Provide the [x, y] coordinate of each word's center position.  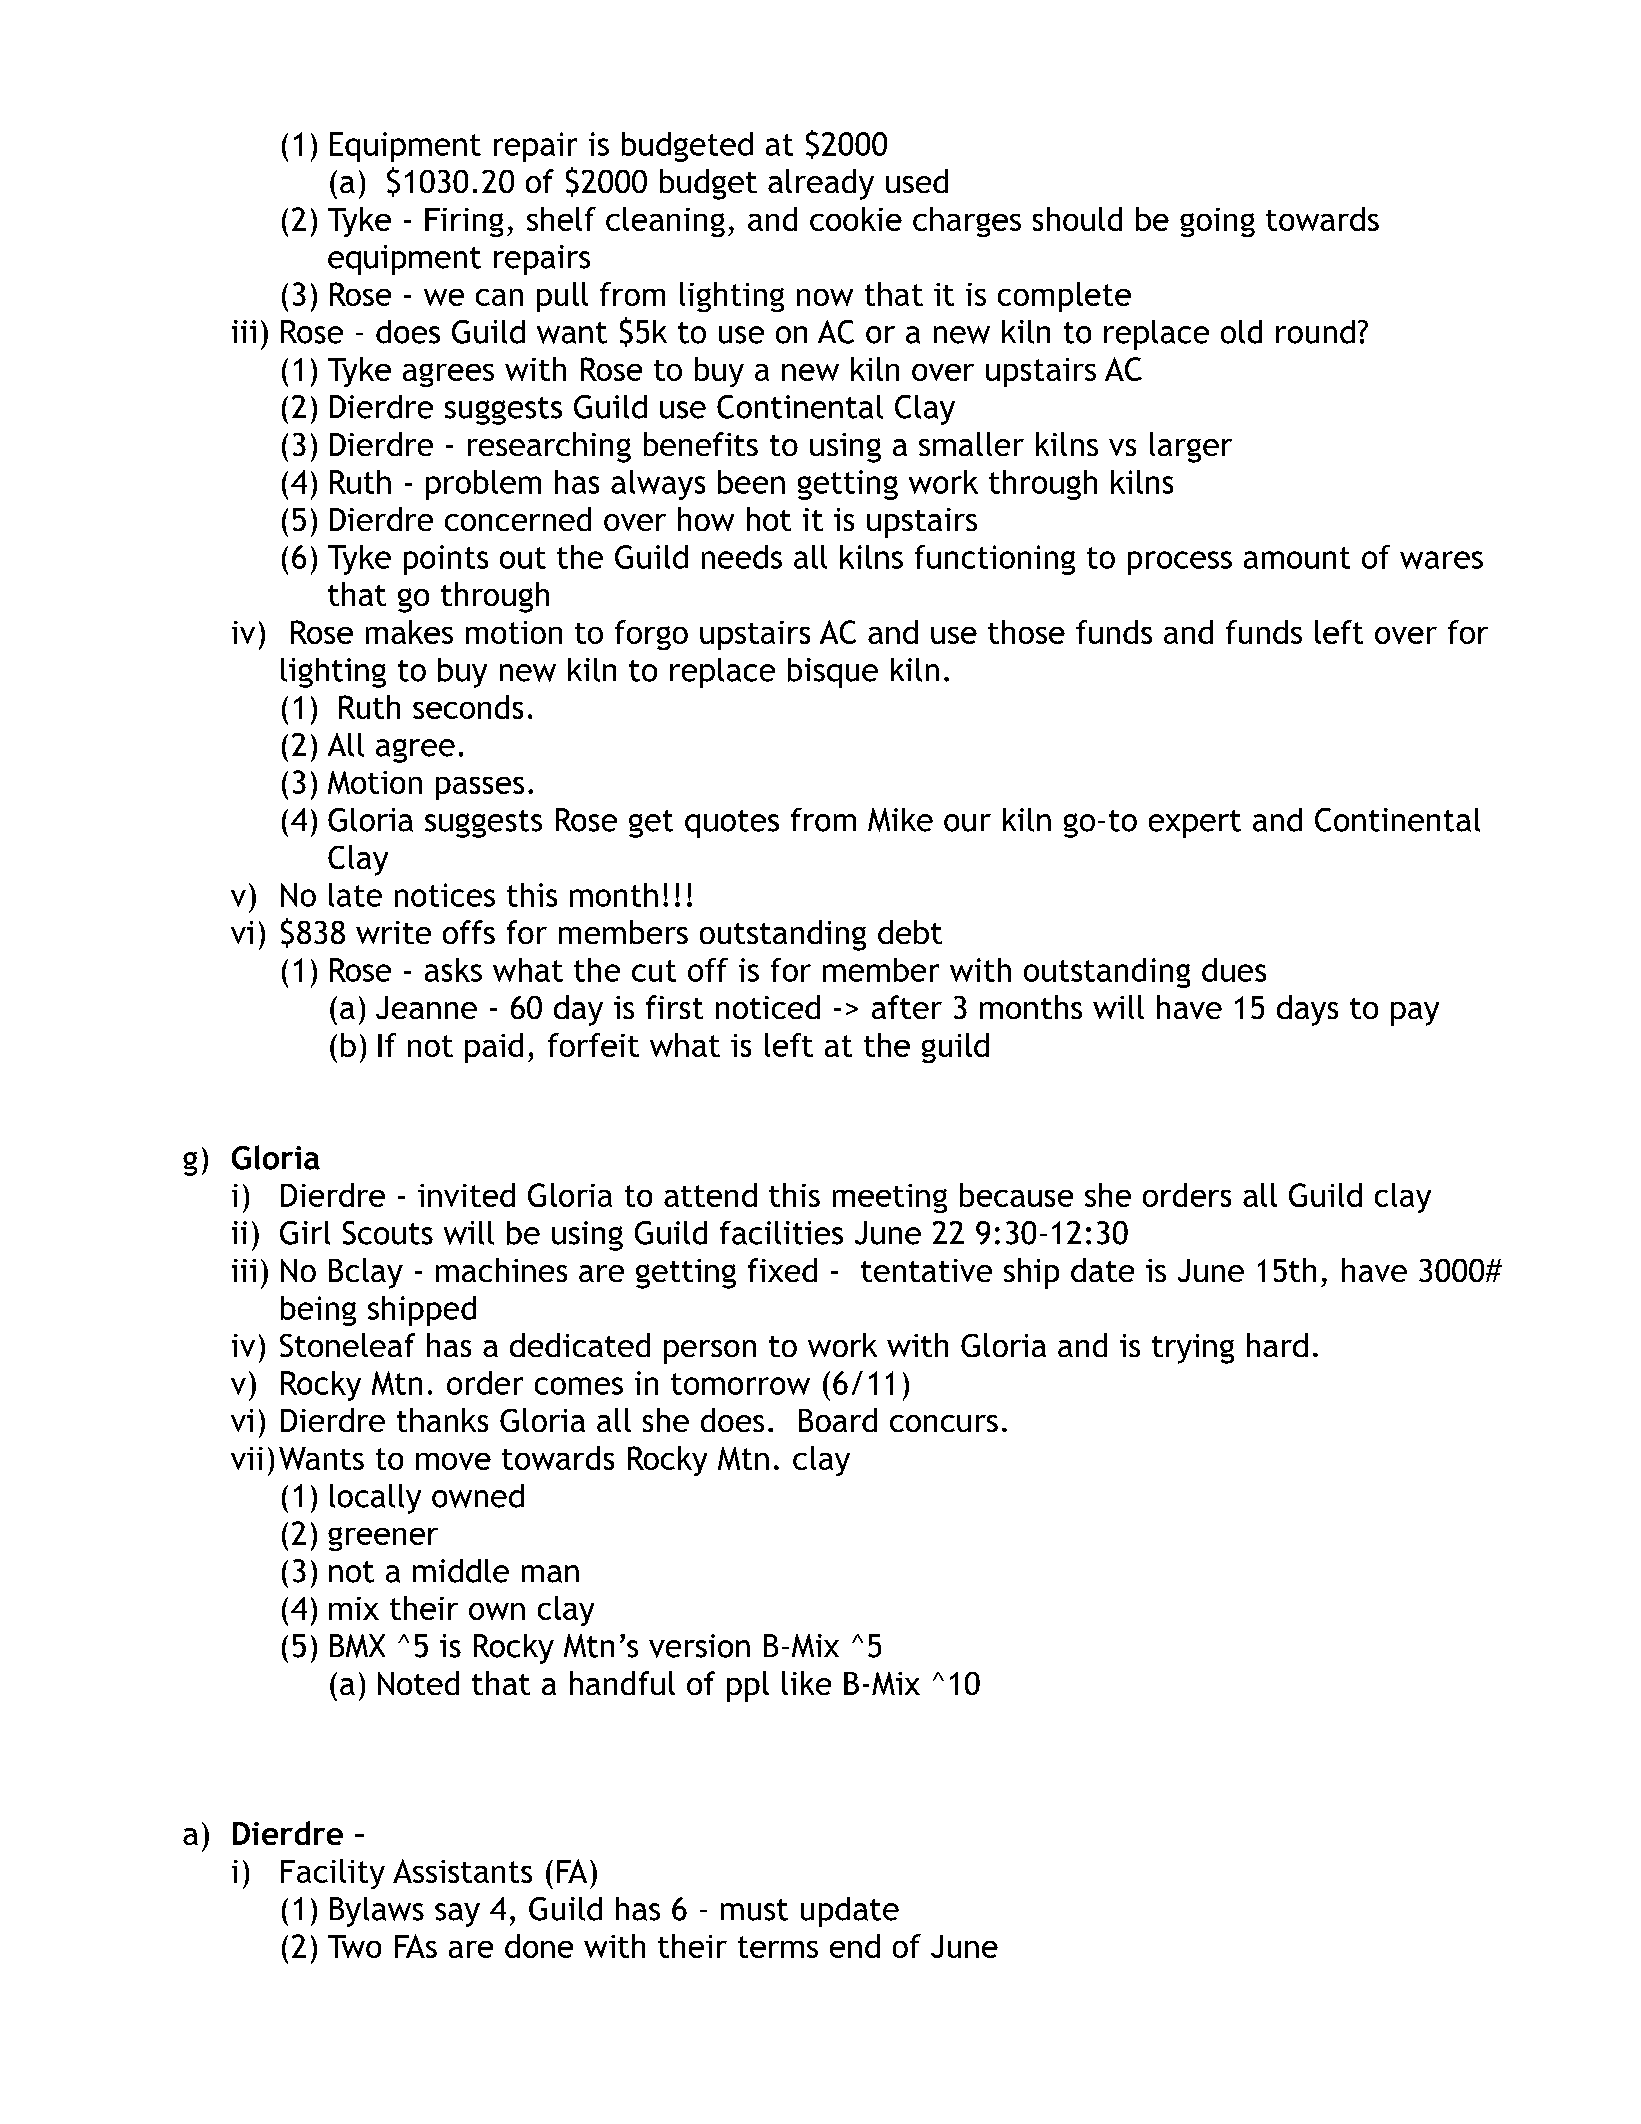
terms [778, 1947]
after [907, 1007]
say [457, 1915]
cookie [856, 219]
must [754, 1910]
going [1217, 222]
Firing [464, 222]
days [1307, 1010]
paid [494, 1048]
